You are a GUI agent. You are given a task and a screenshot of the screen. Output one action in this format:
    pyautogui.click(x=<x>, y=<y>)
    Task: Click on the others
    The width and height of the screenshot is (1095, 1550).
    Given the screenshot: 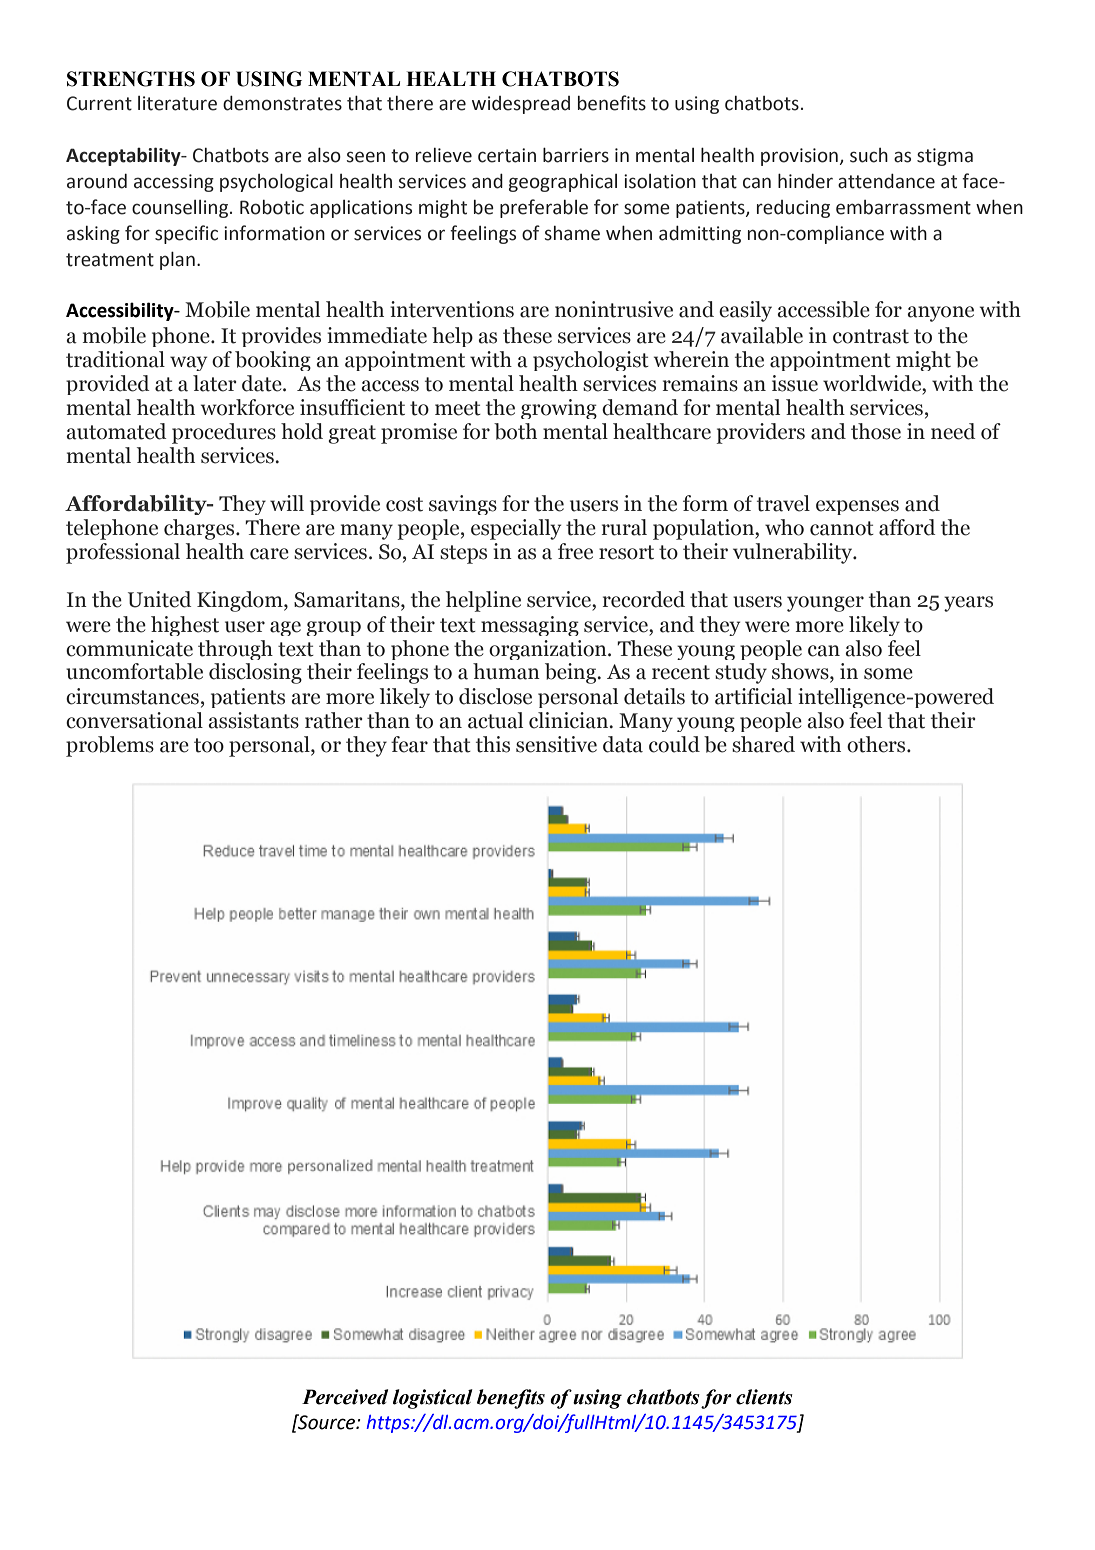 What is the action you would take?
    pyautogui.click(x=877, y=744)
